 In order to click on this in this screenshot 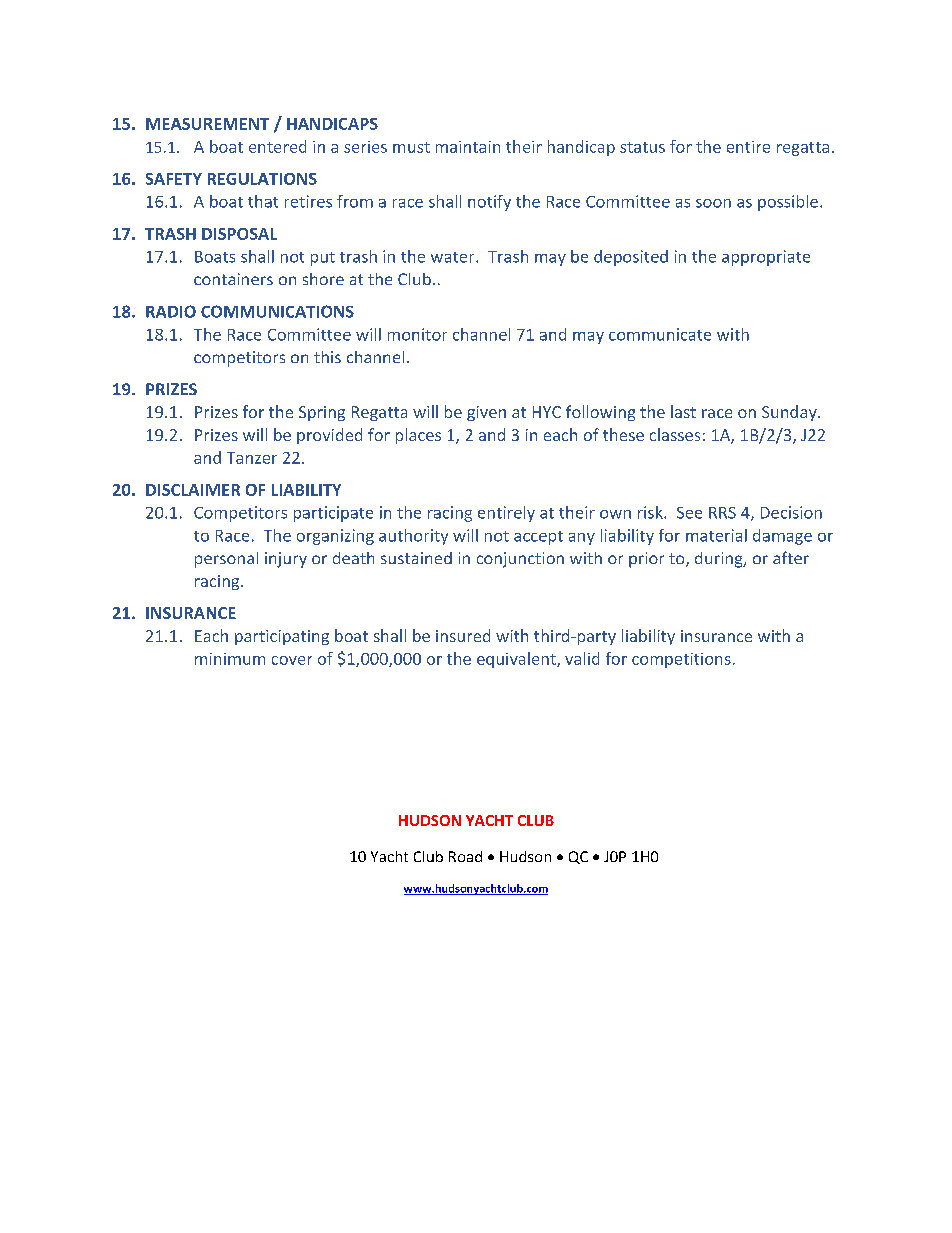, I will do `click(327, 357)`.
